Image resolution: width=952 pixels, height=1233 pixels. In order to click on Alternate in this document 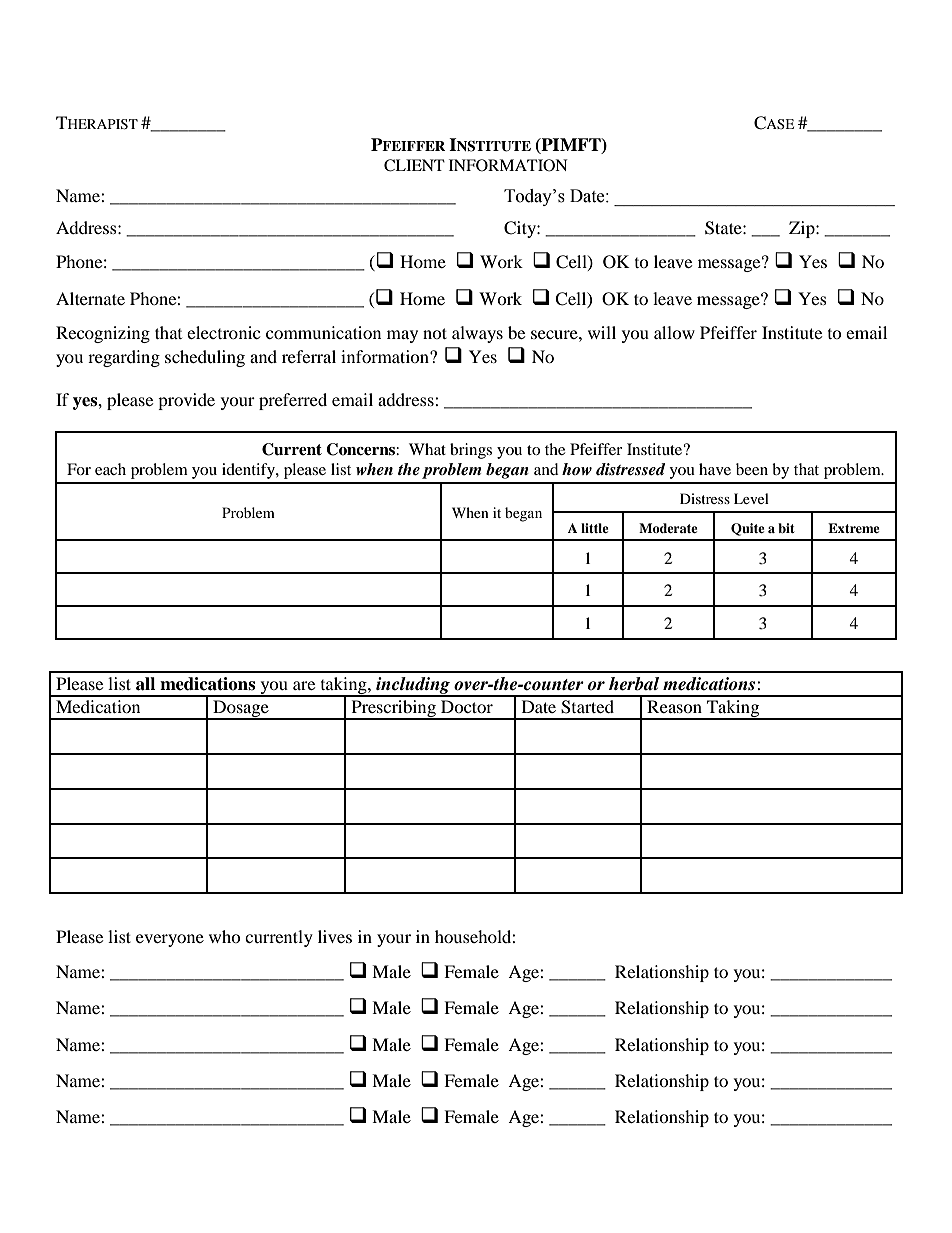, I will do `click(90, 298)`.
